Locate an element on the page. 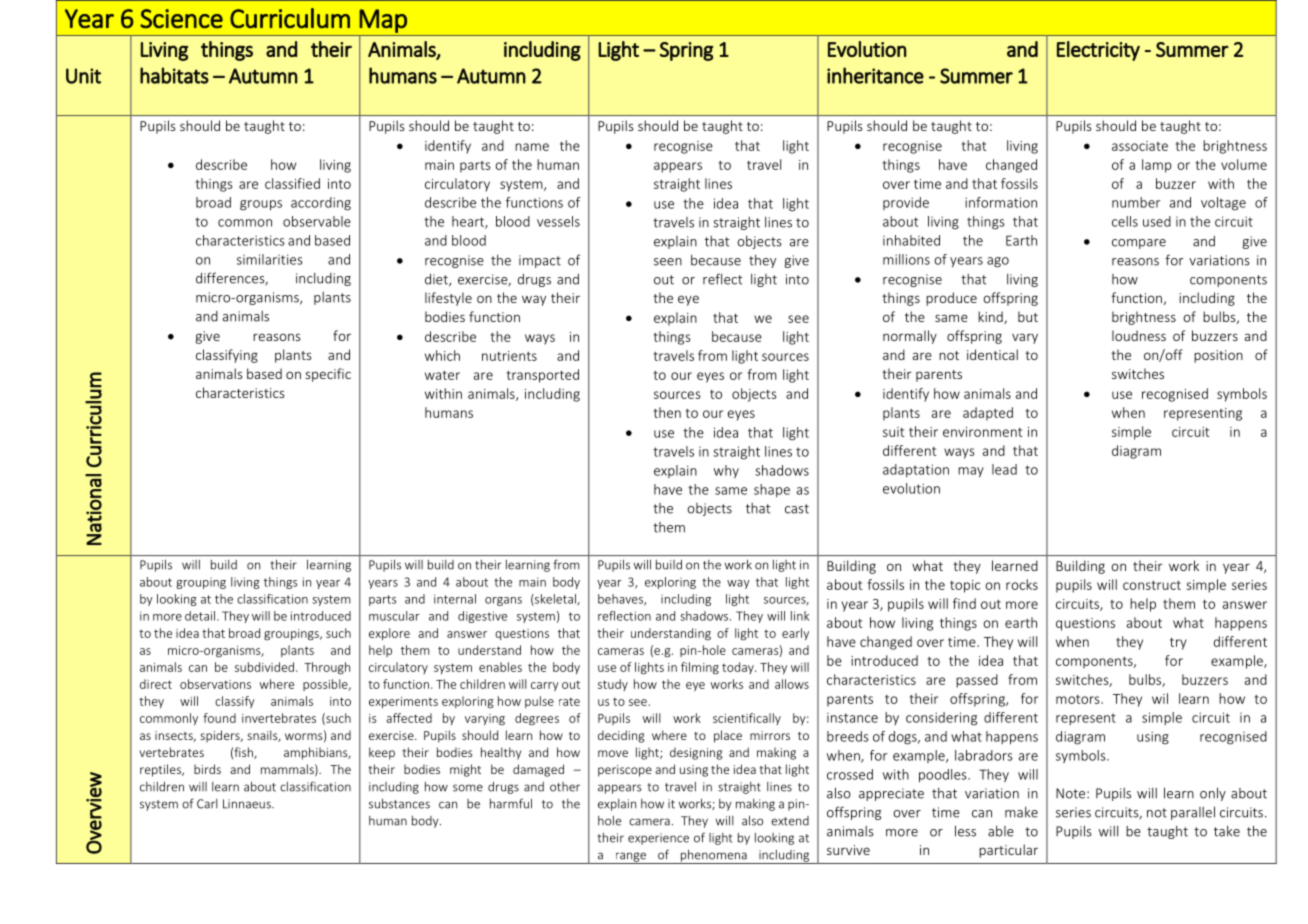 This document has height=924, width=1308. Carl is located at coordinates (207, 804).
